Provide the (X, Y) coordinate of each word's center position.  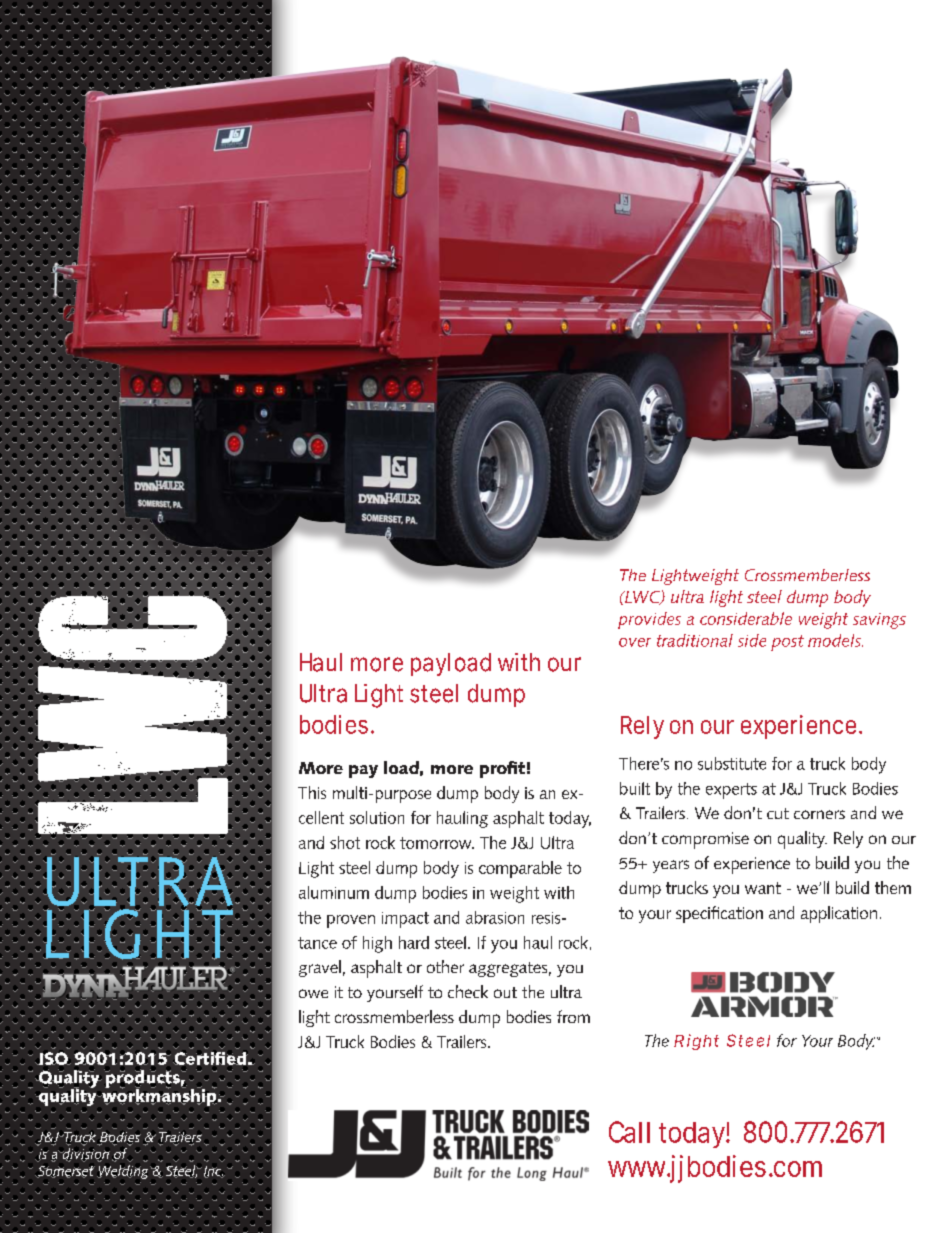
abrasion (495, 917)
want (763, 888)
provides (649, 620)
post (787, 643)
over (635, 642)
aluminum (334, 892)
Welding (124, 1172)
